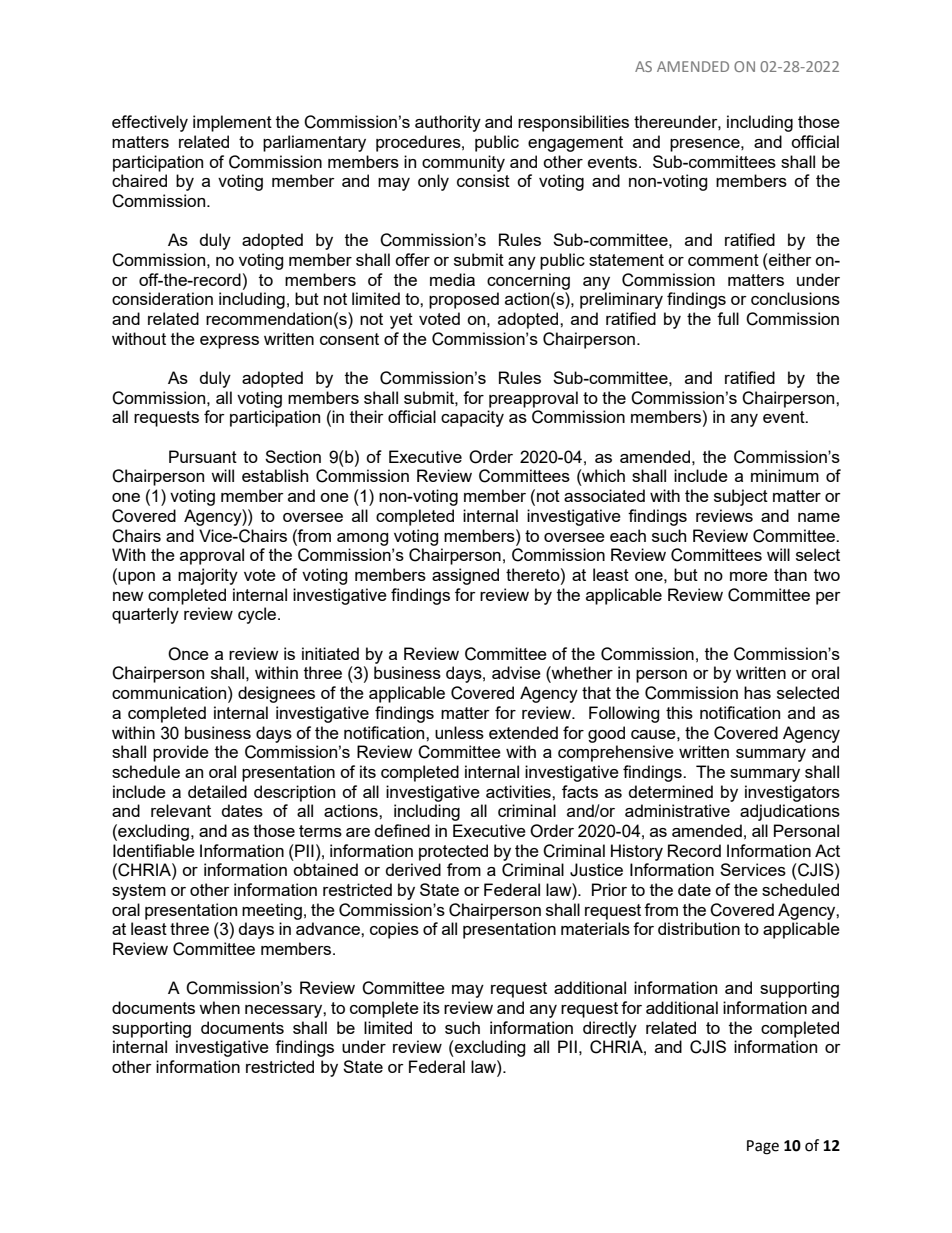 The width and height of the page is (952, 1233). Describe the element at coordinates (472, 418) in the page. I see `capacity` at that location.
